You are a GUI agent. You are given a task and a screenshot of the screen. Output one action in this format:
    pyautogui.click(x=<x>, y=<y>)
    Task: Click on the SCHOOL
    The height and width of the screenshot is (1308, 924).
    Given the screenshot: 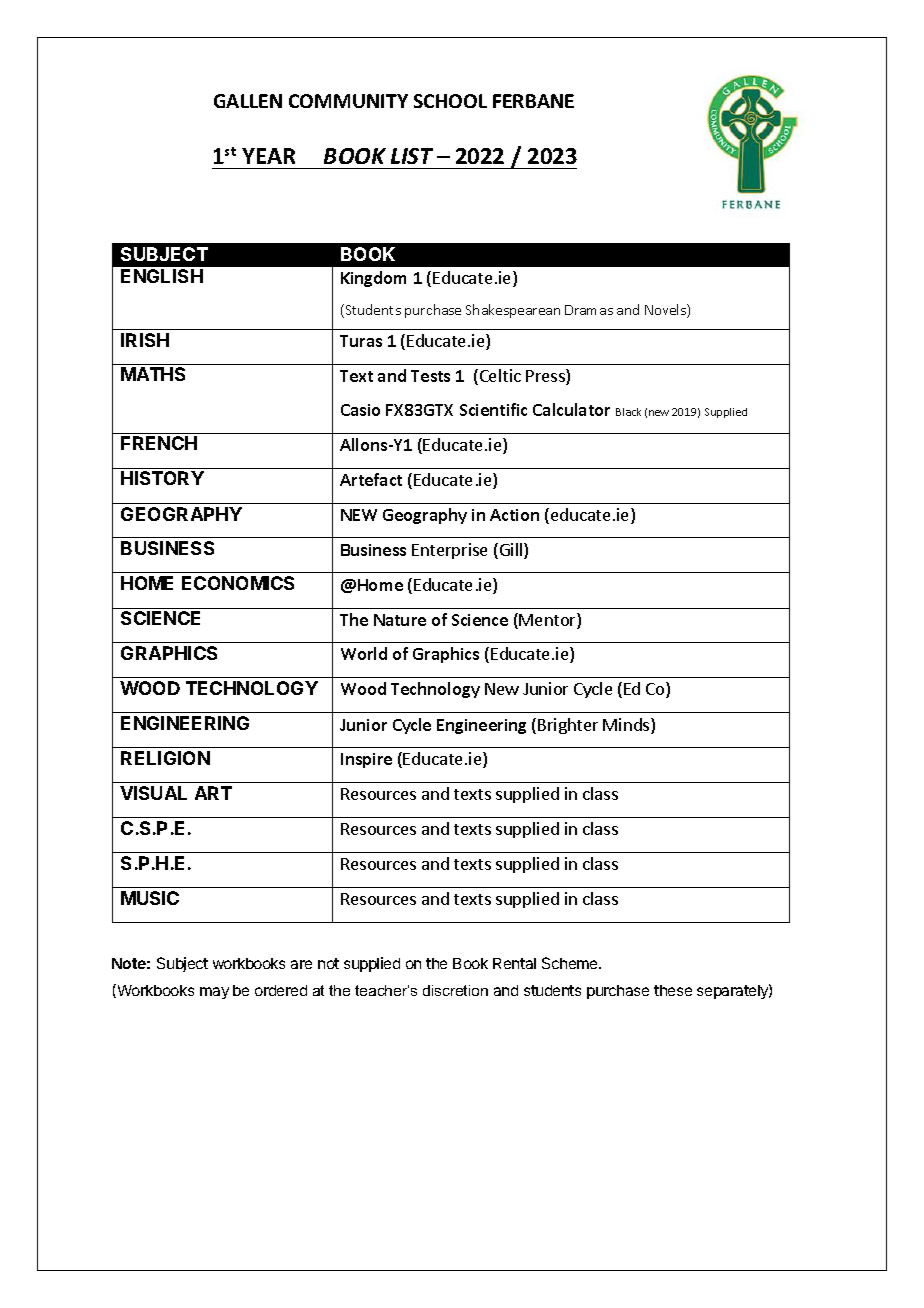 What is the action you would take?
    pyautogui.click(x=450, y=101)
